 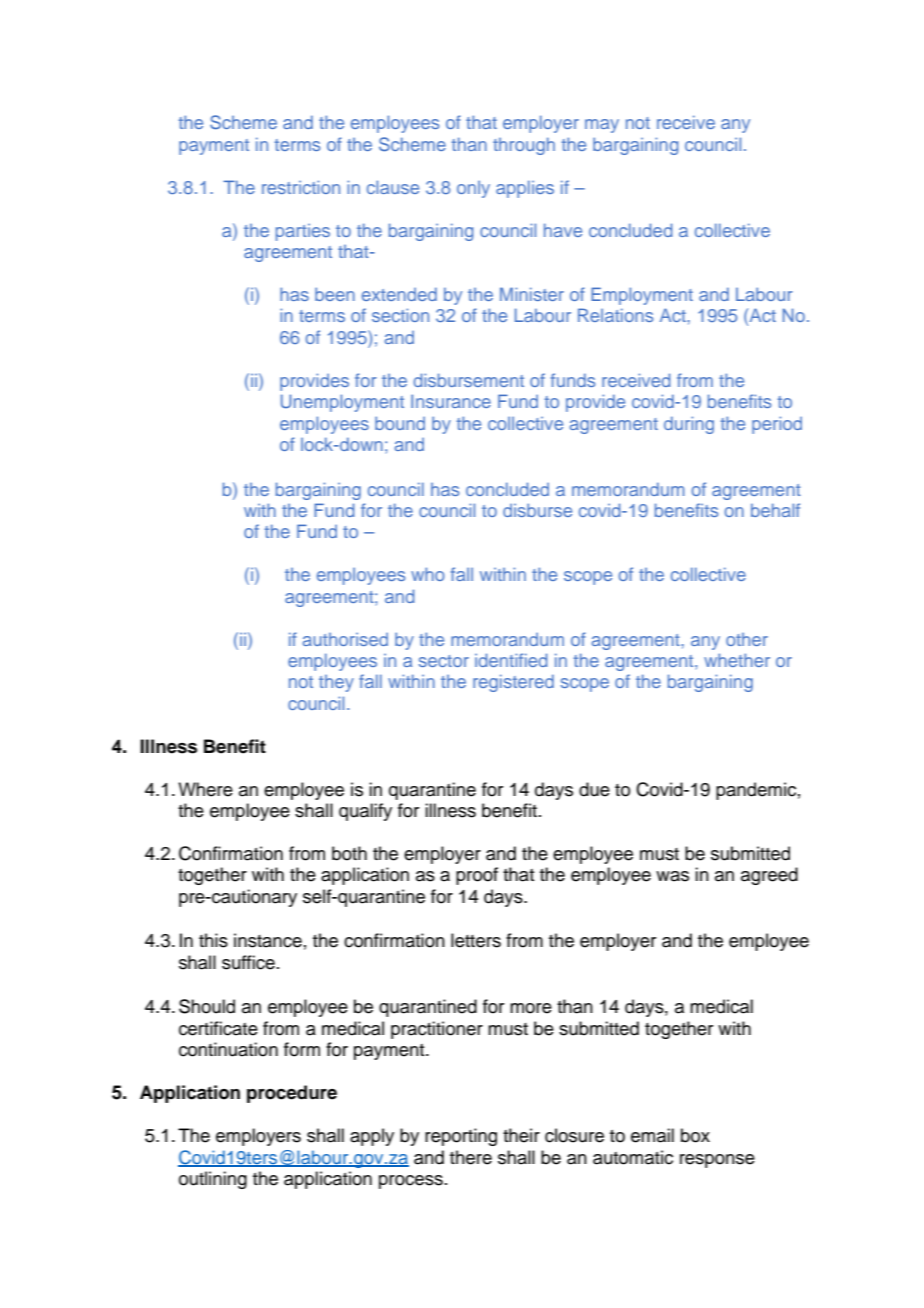 What do you see at coordinates (737, 660) in the screenshot?
I see `whether` at bounding box center [737, 660].
